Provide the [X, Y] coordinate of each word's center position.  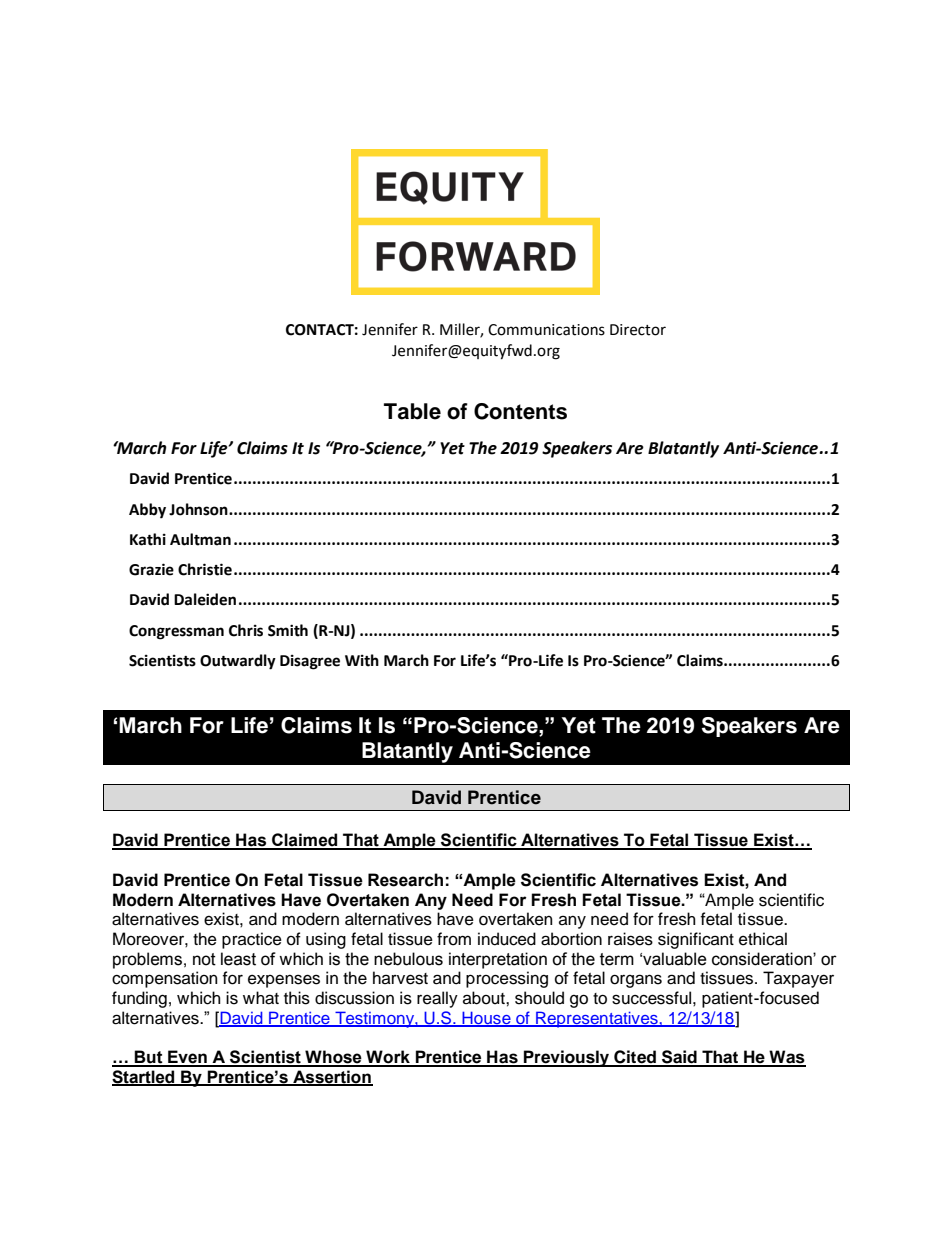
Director [638, 330]
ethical [763, 939]
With [362, 660]
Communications [546, 330]
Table [412, 411]
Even [187, 1058]
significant [696, 940]
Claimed [305, 841]
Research [405, 880]
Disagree [310, 662]
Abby [147, 511]
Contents [520, 411]
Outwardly [238, 662]
